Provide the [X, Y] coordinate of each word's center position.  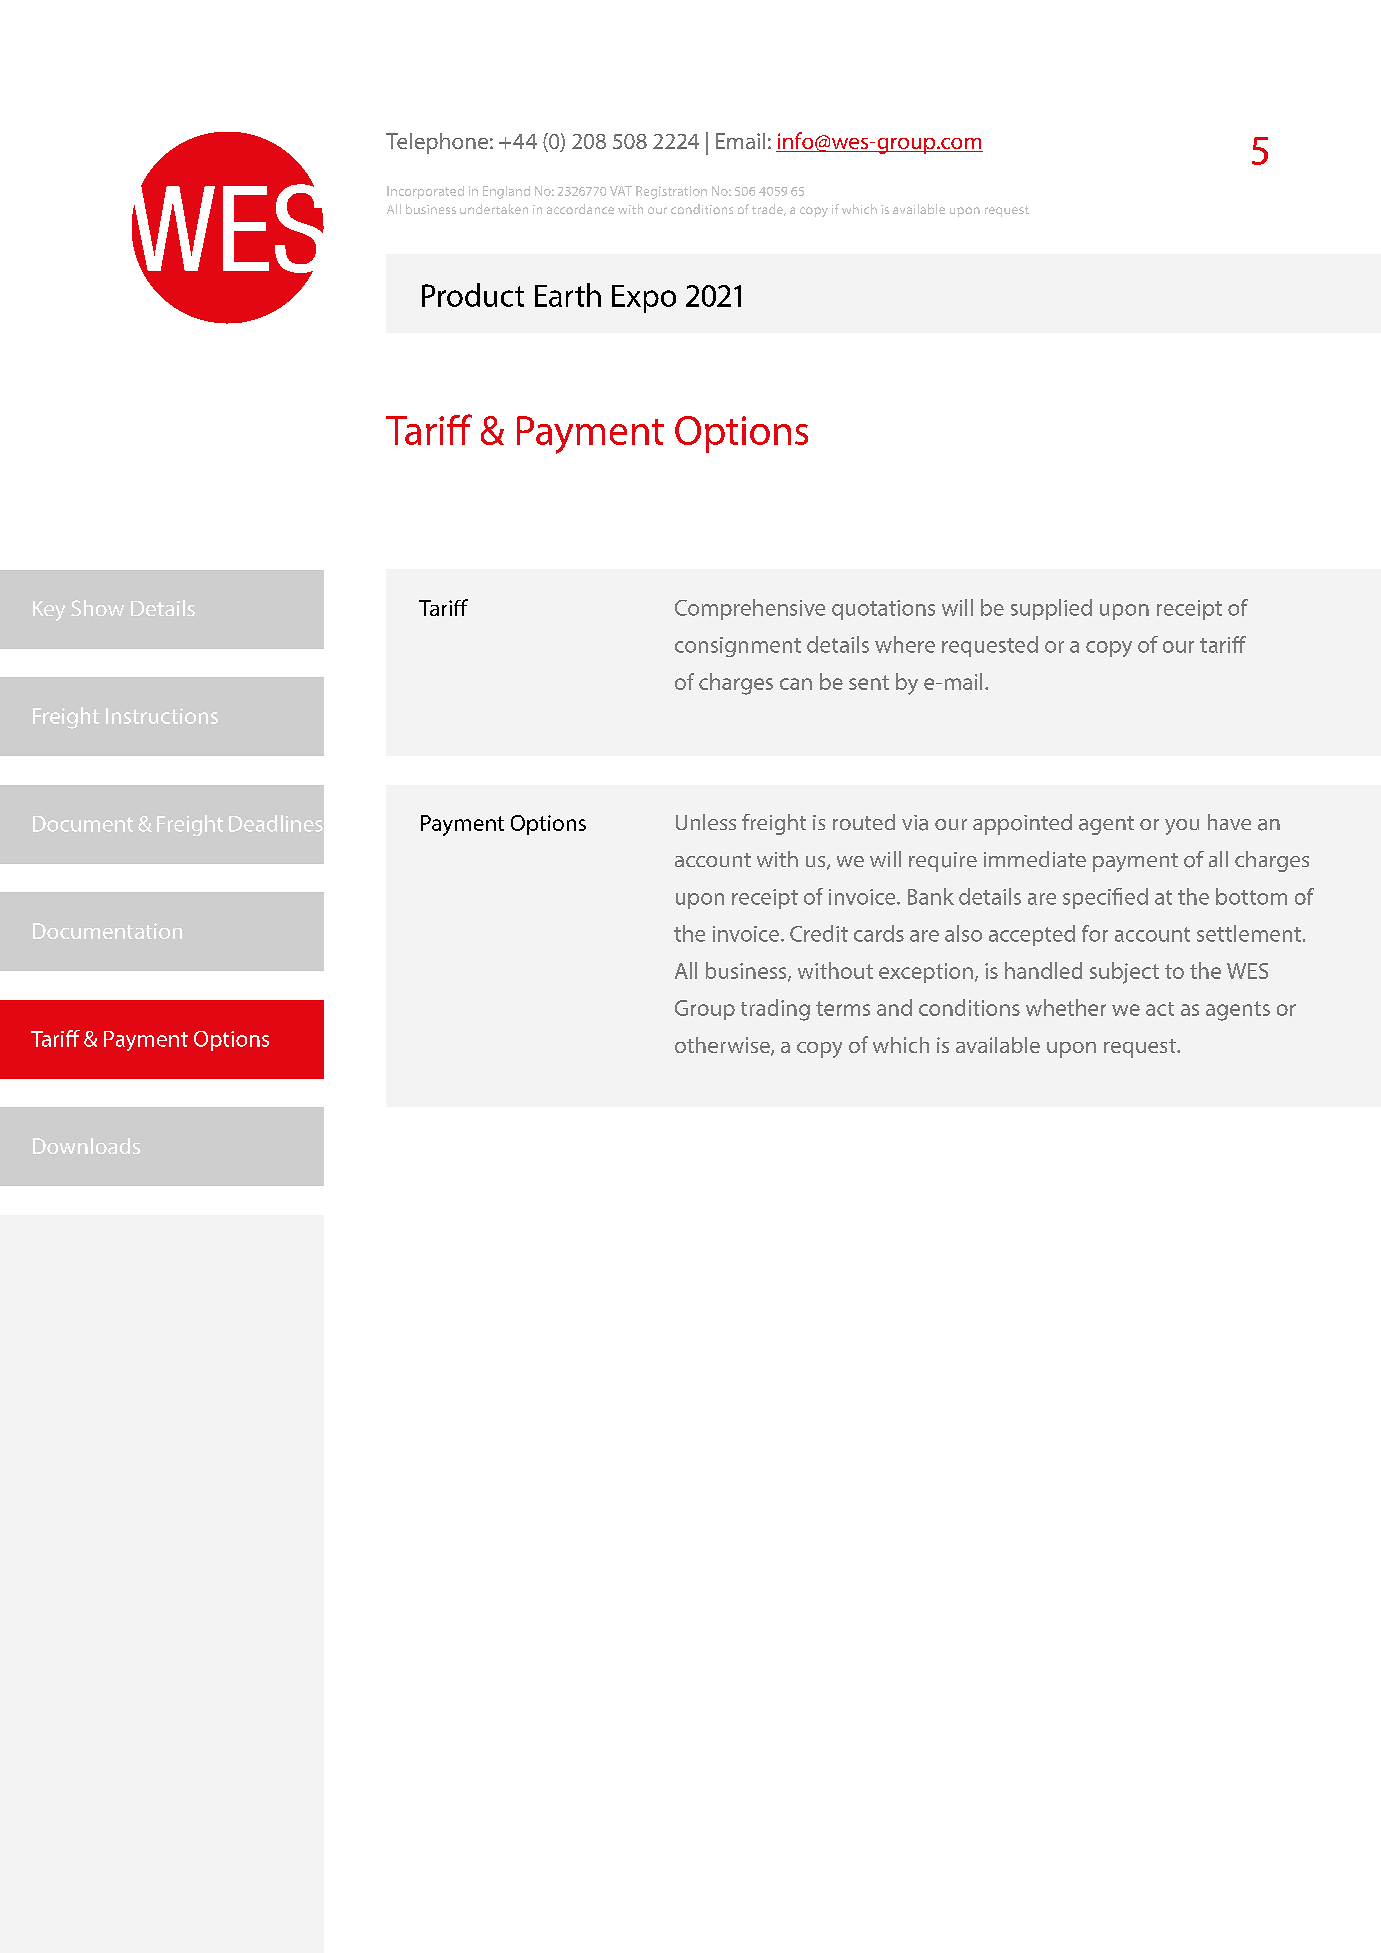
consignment [738, 647]
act [1160, 1009]
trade [769, 210]
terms [843, 1008]
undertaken [494, 209]
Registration [671, 192]
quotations [883, 610]
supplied [1051, 609]
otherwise [723, 1046]
